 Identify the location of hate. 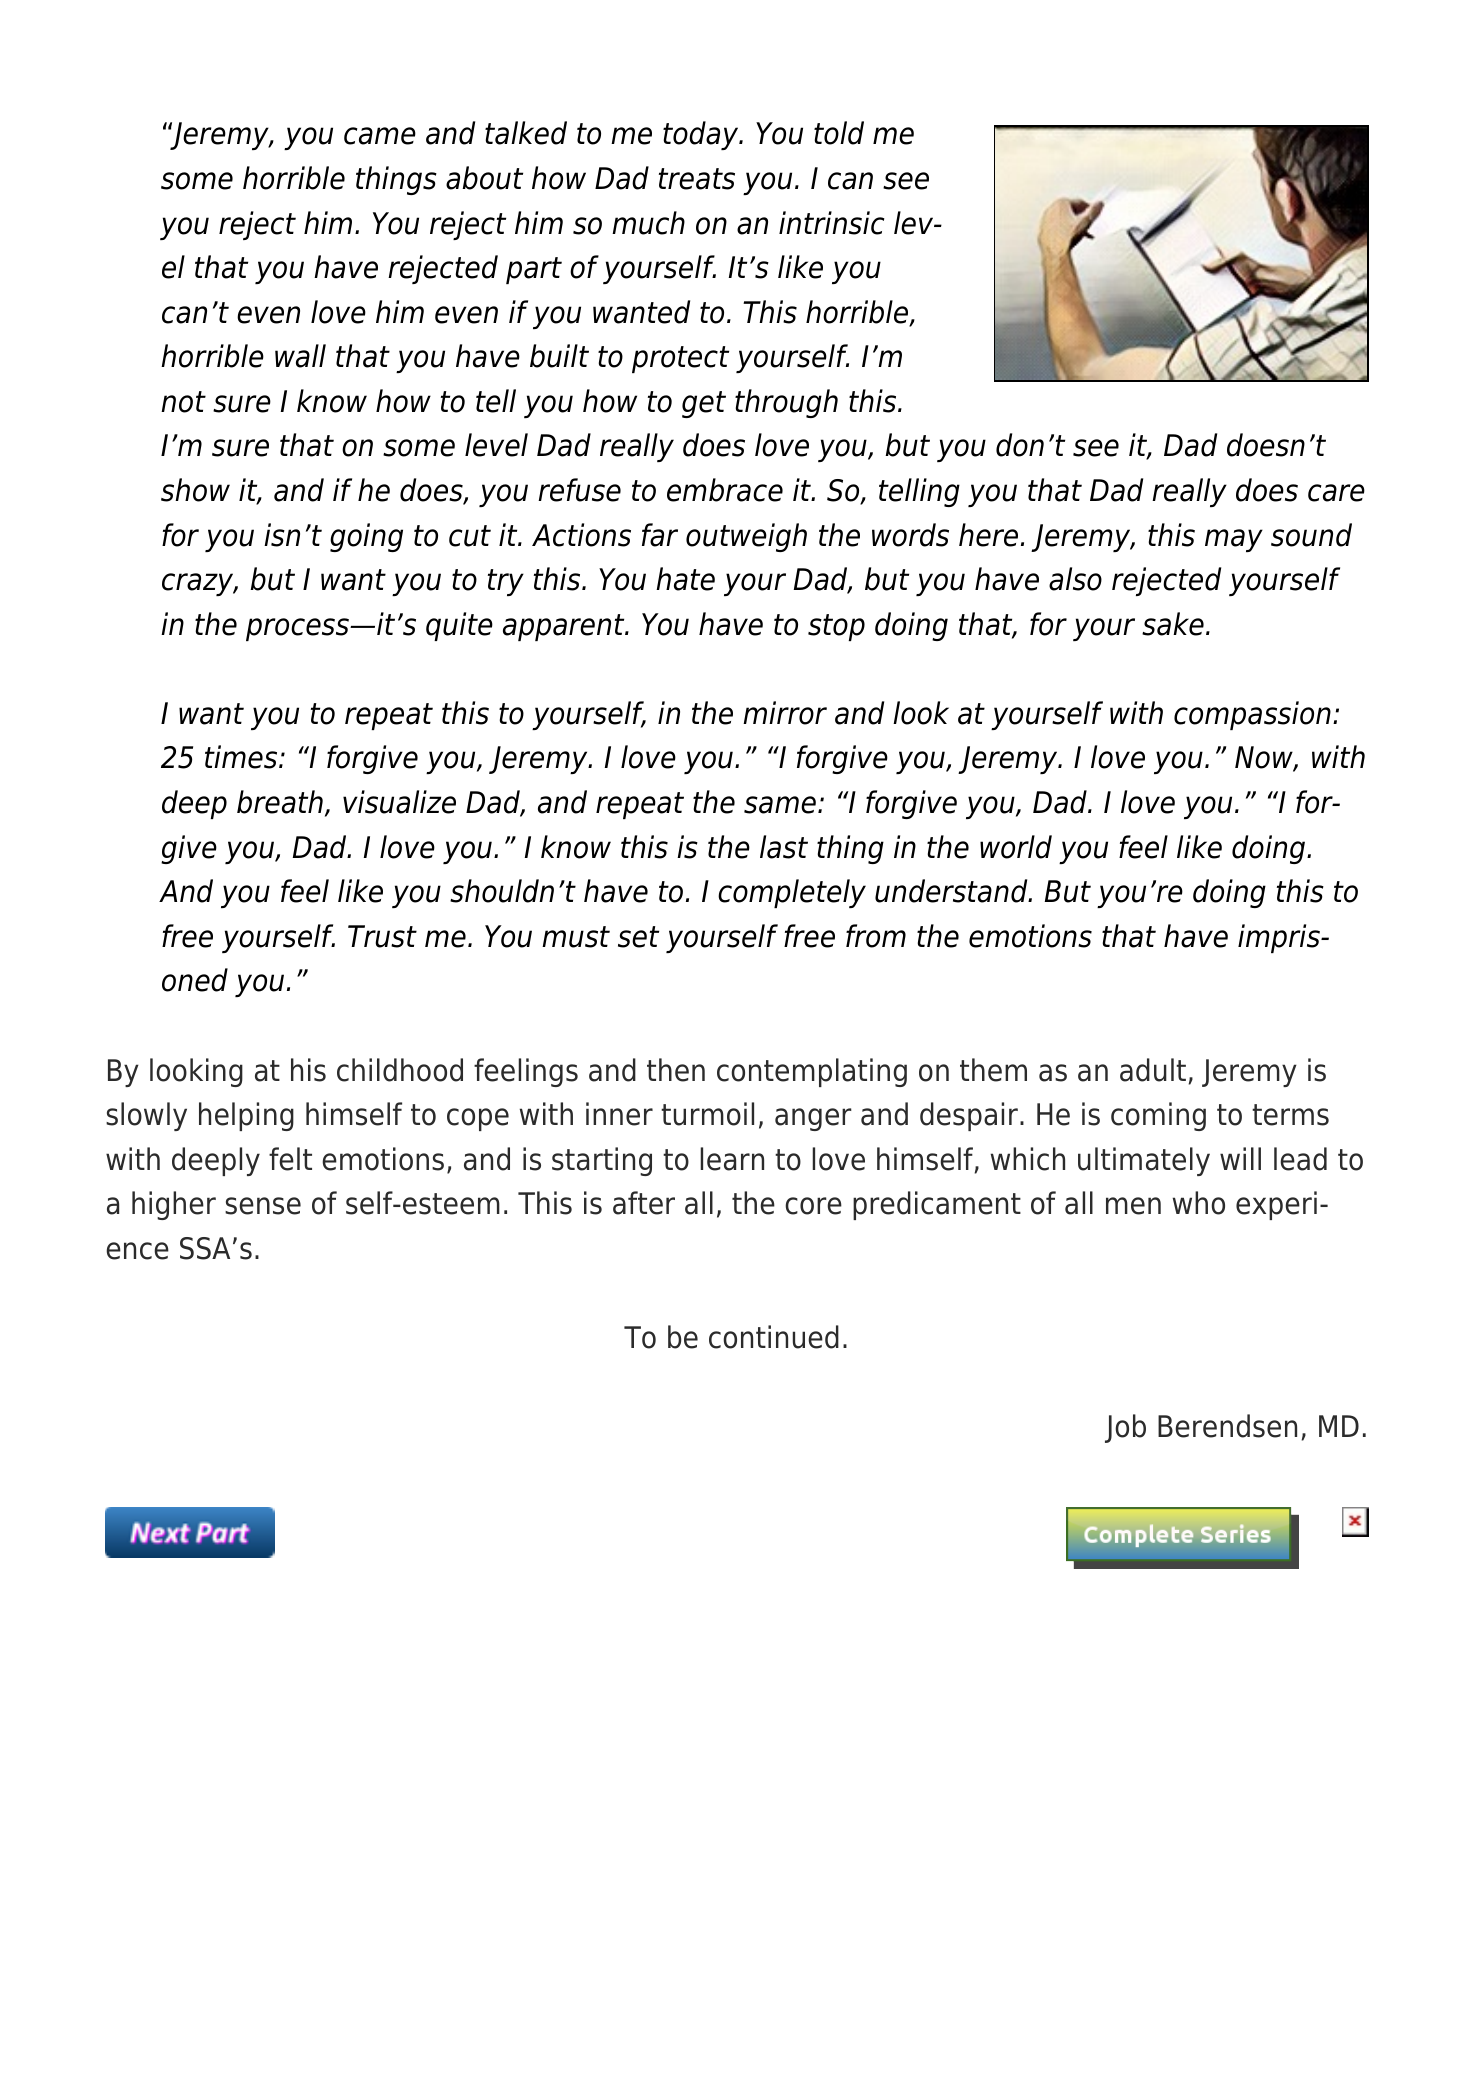
(685, 579).
